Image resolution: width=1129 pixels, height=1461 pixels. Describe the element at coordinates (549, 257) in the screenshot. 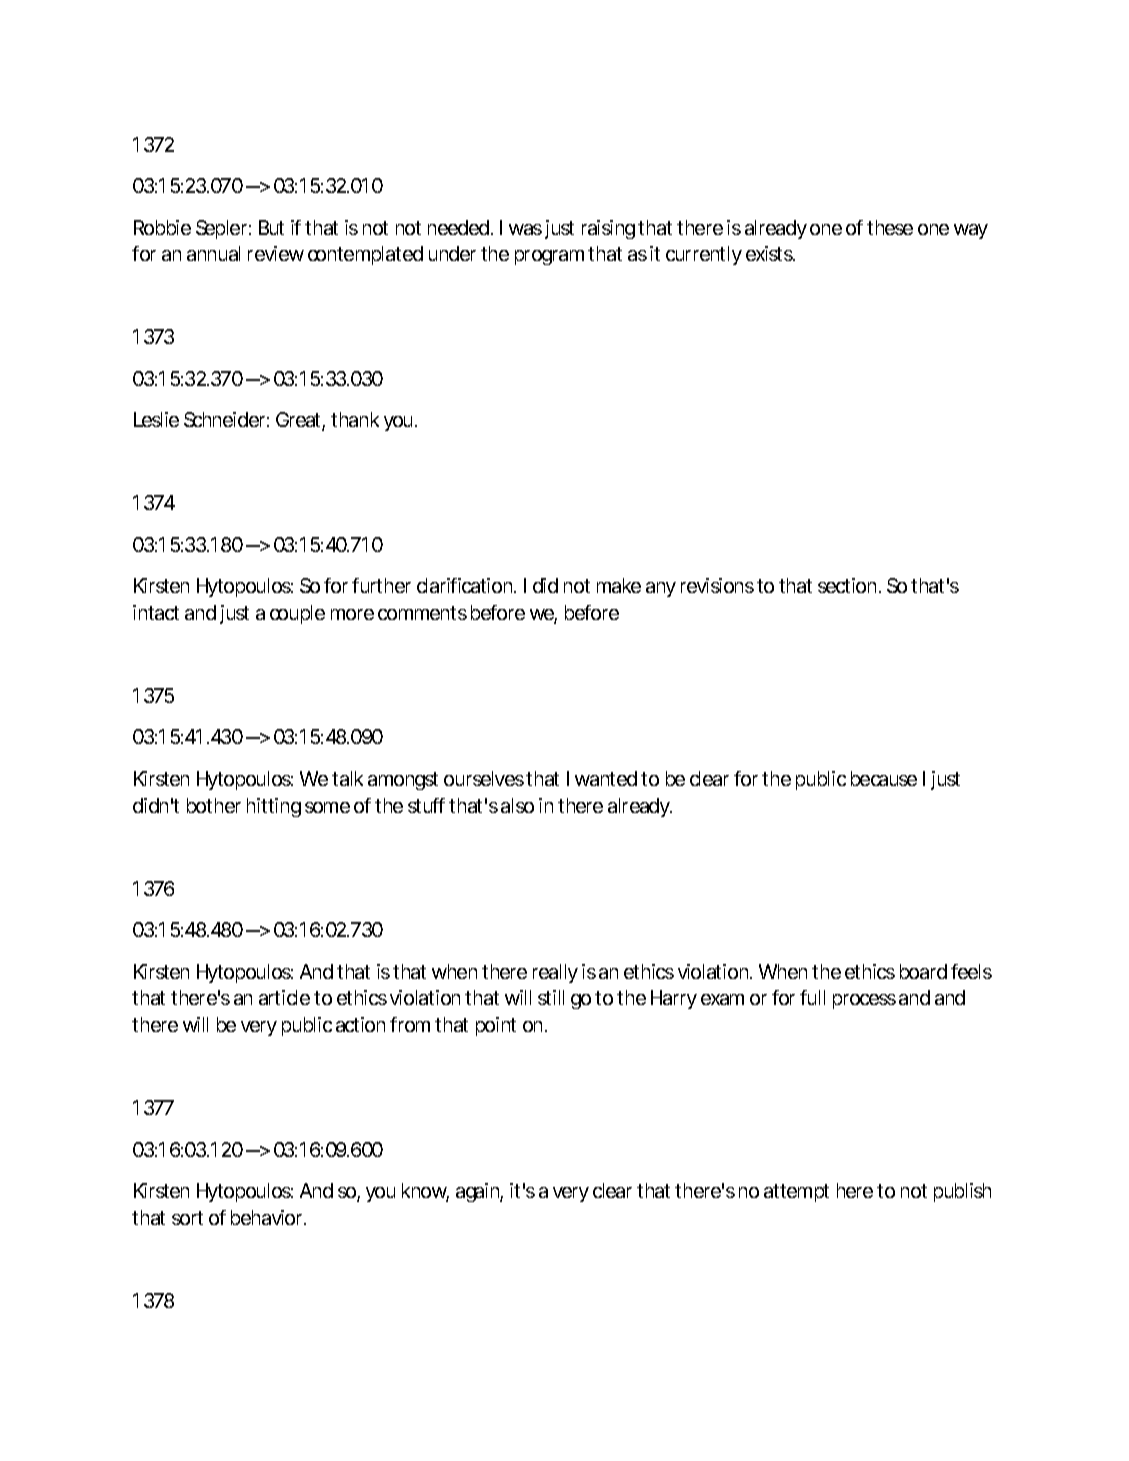

I see `program` at that location.
